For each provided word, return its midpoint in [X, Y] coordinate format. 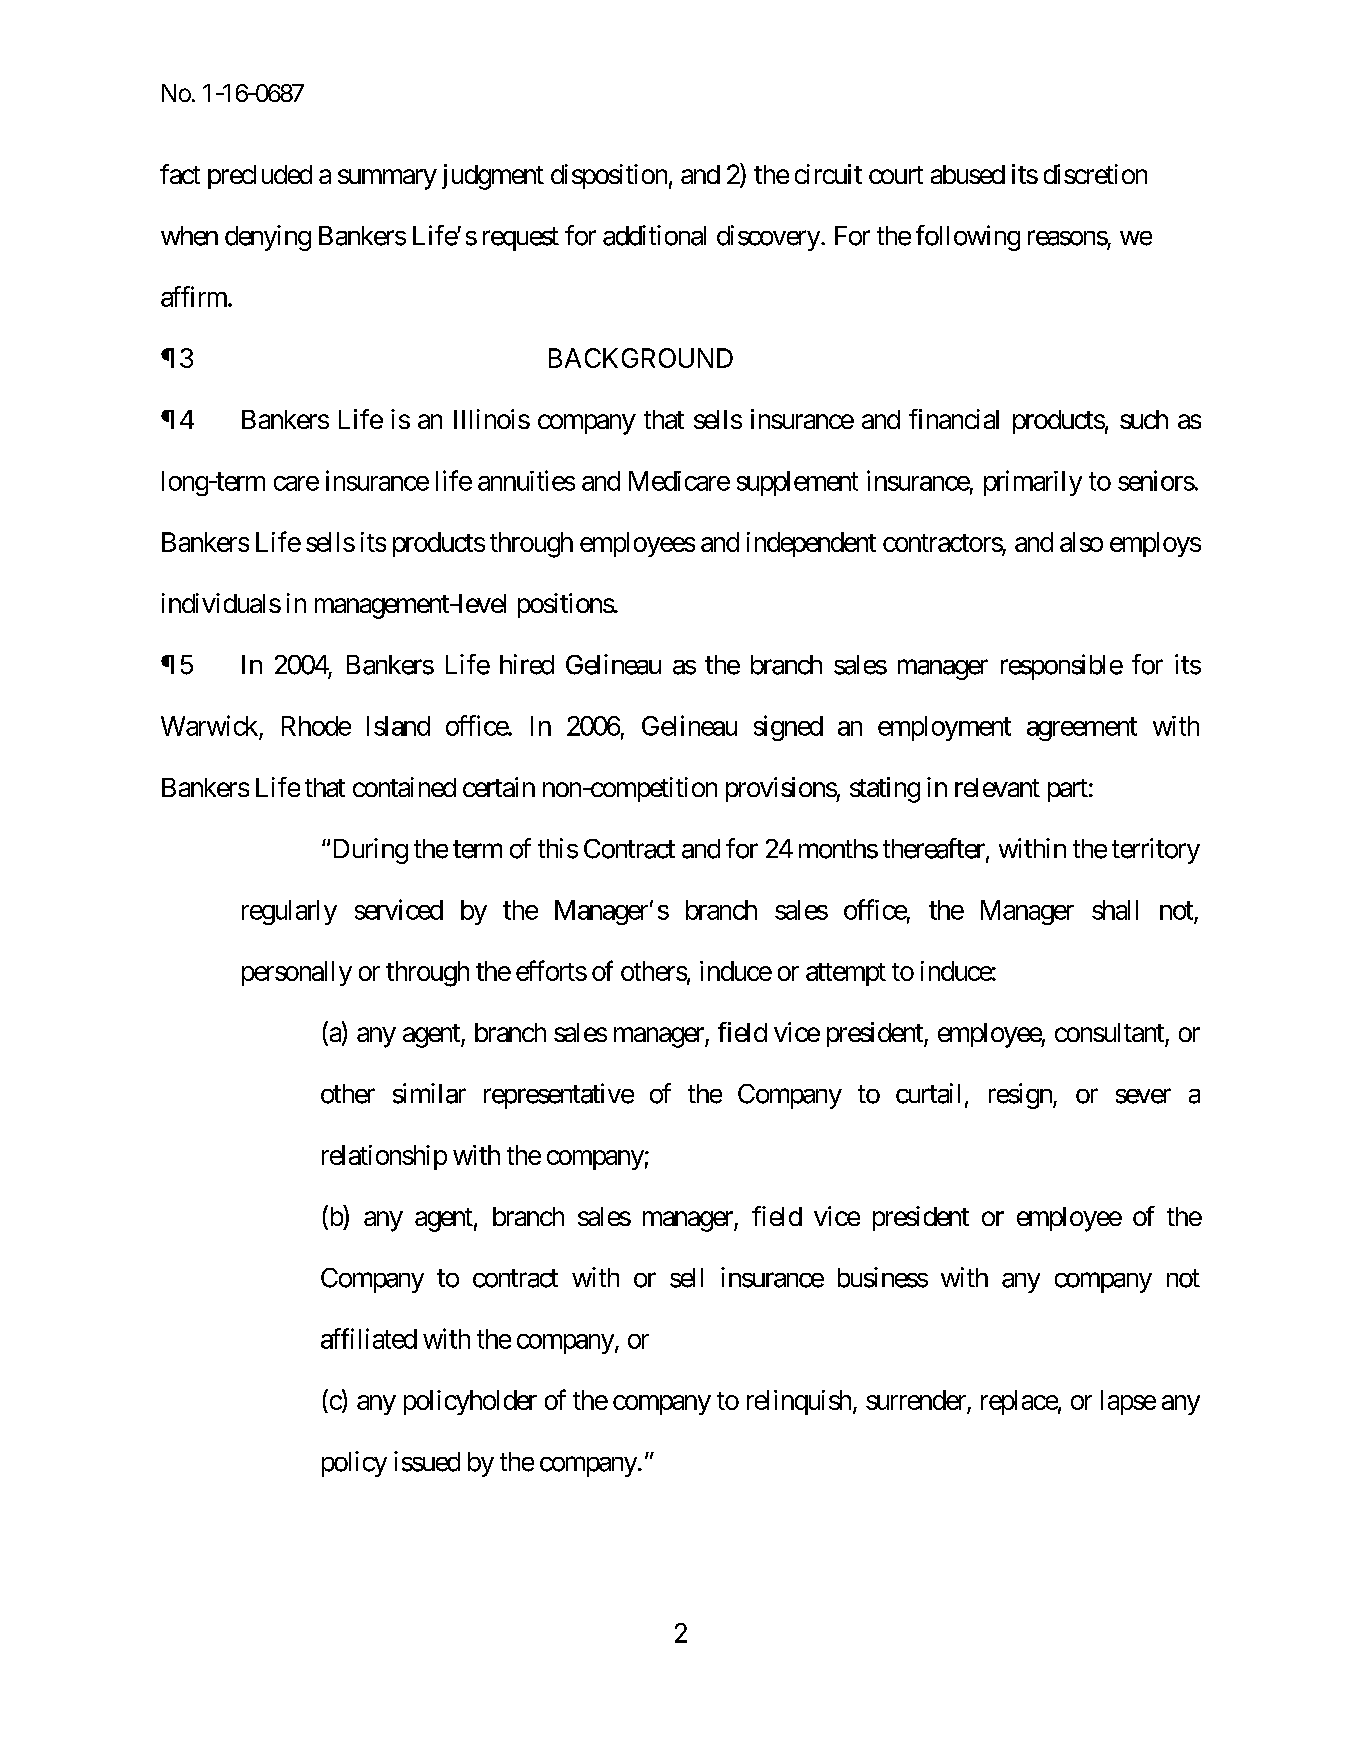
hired [527, 664]
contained [404, 787]
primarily [1033, 483]
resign [1021, 1096]
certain [499, 787]
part [1068, 790]
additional [654, 235]
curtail [928, 1093]
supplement [797, 483]
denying [268, 238]
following [968, 238]
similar [429, 1093]
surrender [917, 1401]
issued [427, 1461]
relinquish [799, 1402]
